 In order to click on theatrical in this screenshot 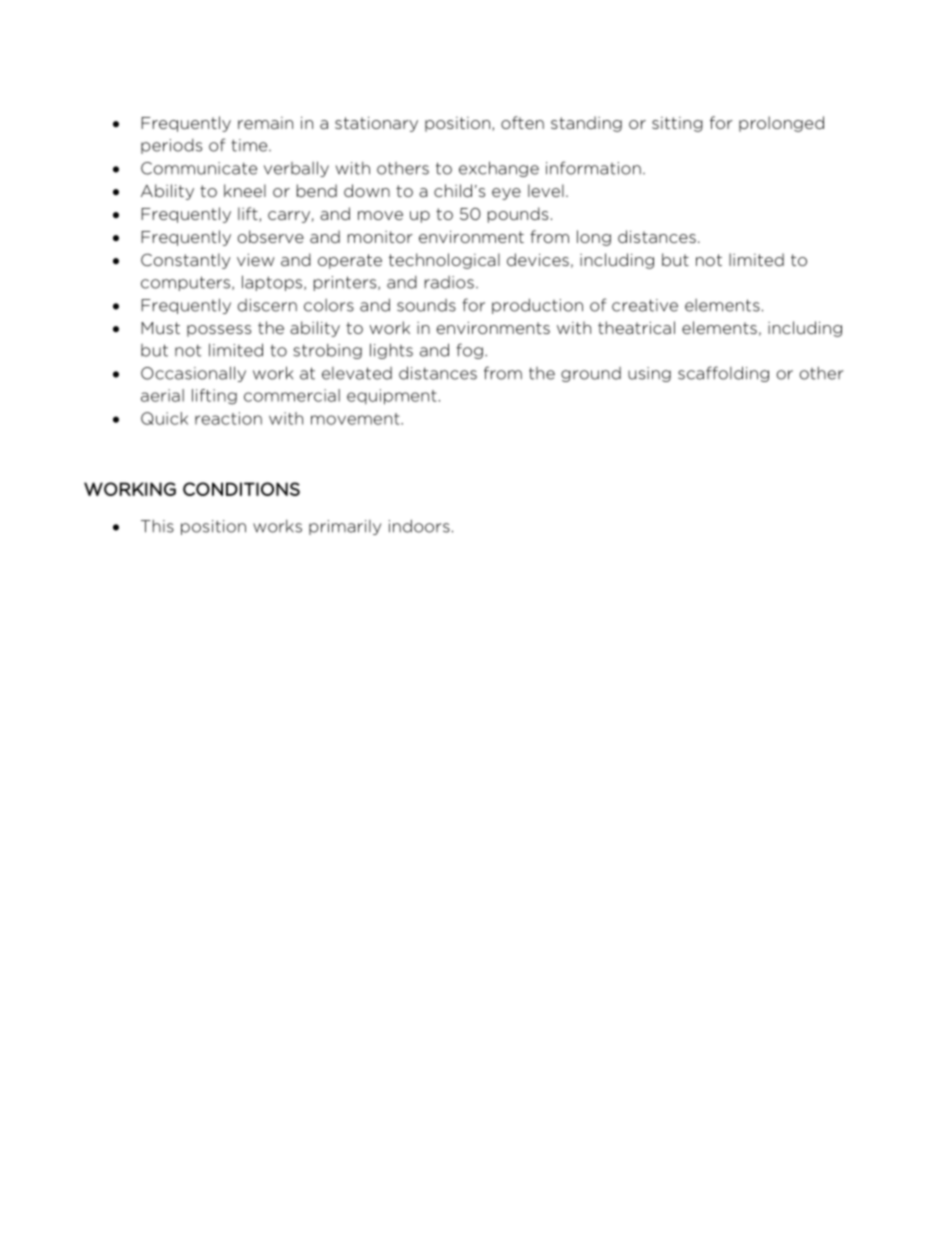, I will do `click(636, 327)`.
